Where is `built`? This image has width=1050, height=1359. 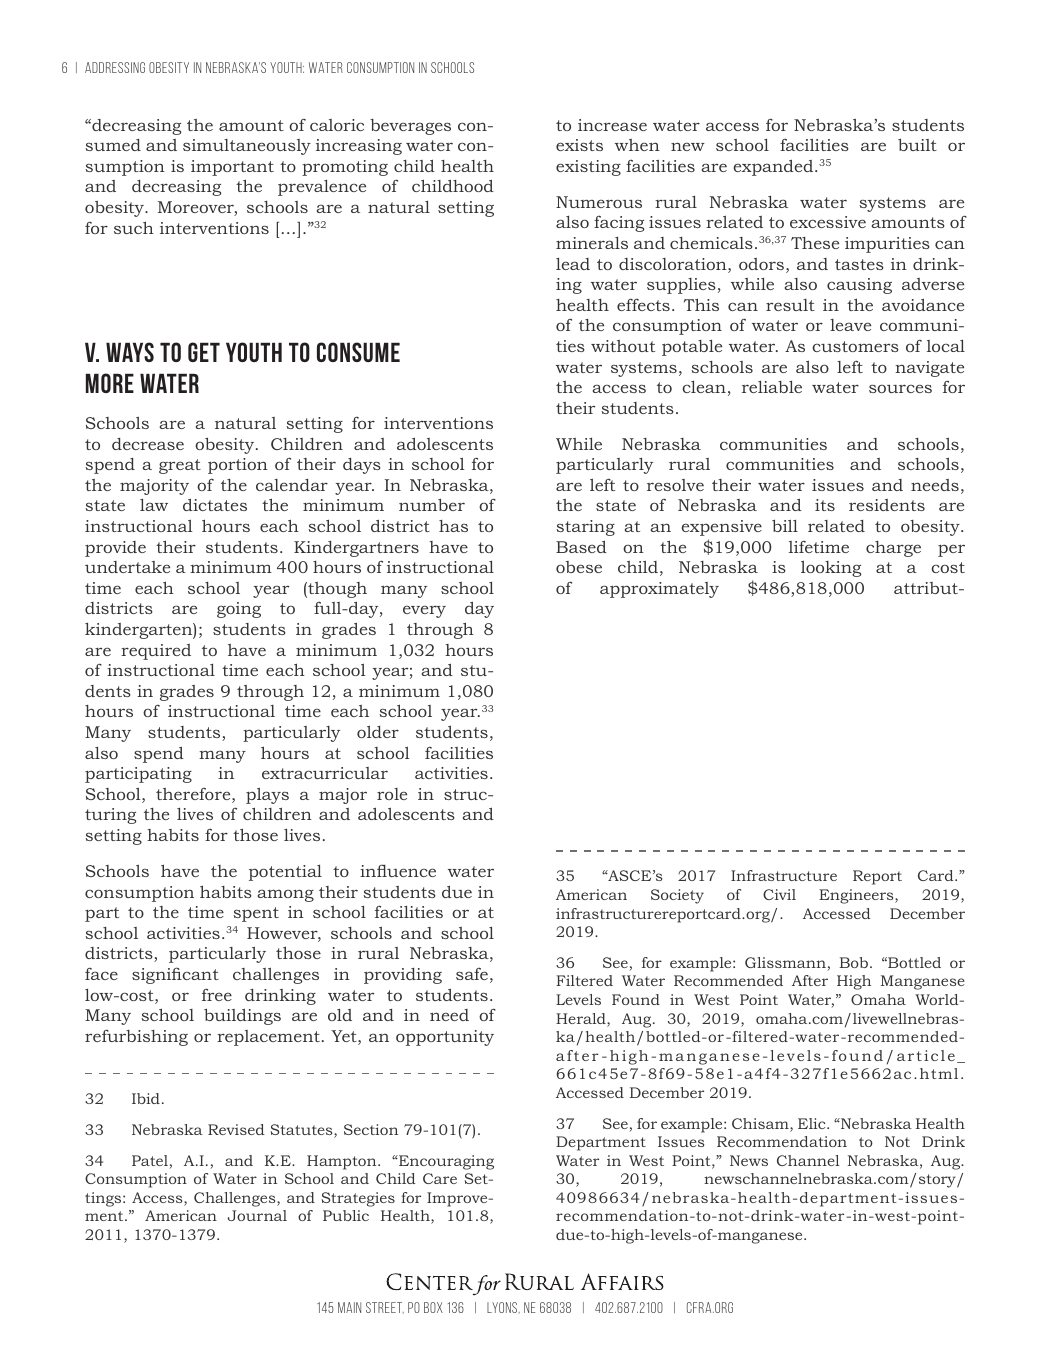
built is located at coordinates (917, 145).
